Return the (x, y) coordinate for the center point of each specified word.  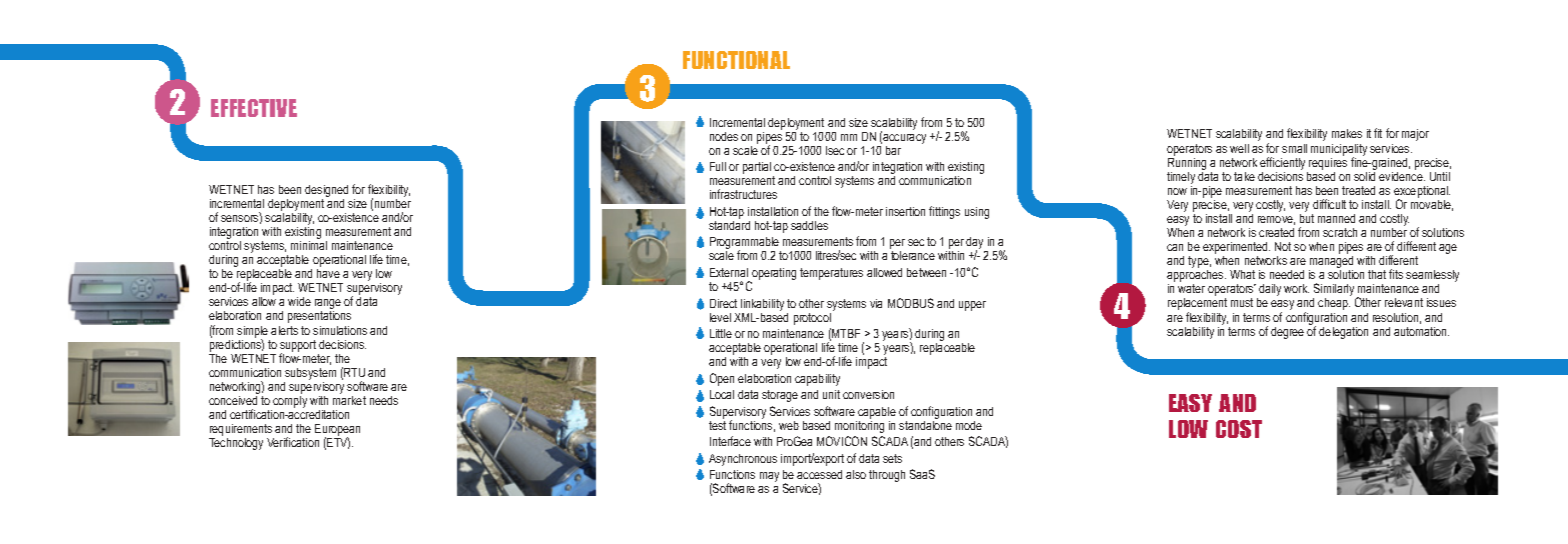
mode (969, 425)
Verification (293, 442)
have (328, 273)
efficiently (1282, 163)
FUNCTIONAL (736, 60)
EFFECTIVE (254, 108)
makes (1347, 133)
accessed (819, 474)
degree (1287, 333)
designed (326, 191)
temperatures (831, 274)
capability (817, 380)
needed (1287, 274)
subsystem (310, 375)
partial (758, 169)
